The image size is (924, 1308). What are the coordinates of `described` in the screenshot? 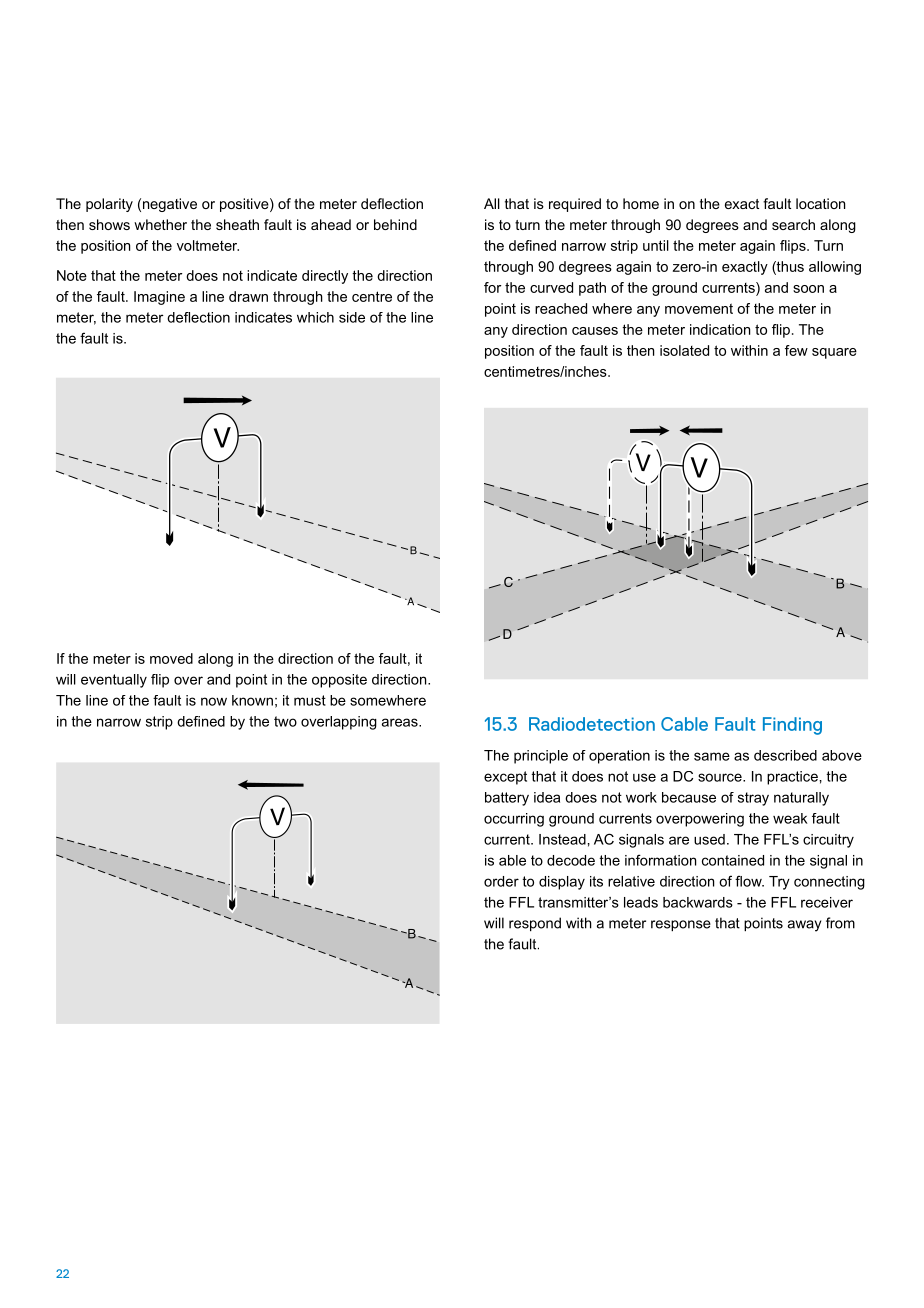 It's located at (785, 755).
